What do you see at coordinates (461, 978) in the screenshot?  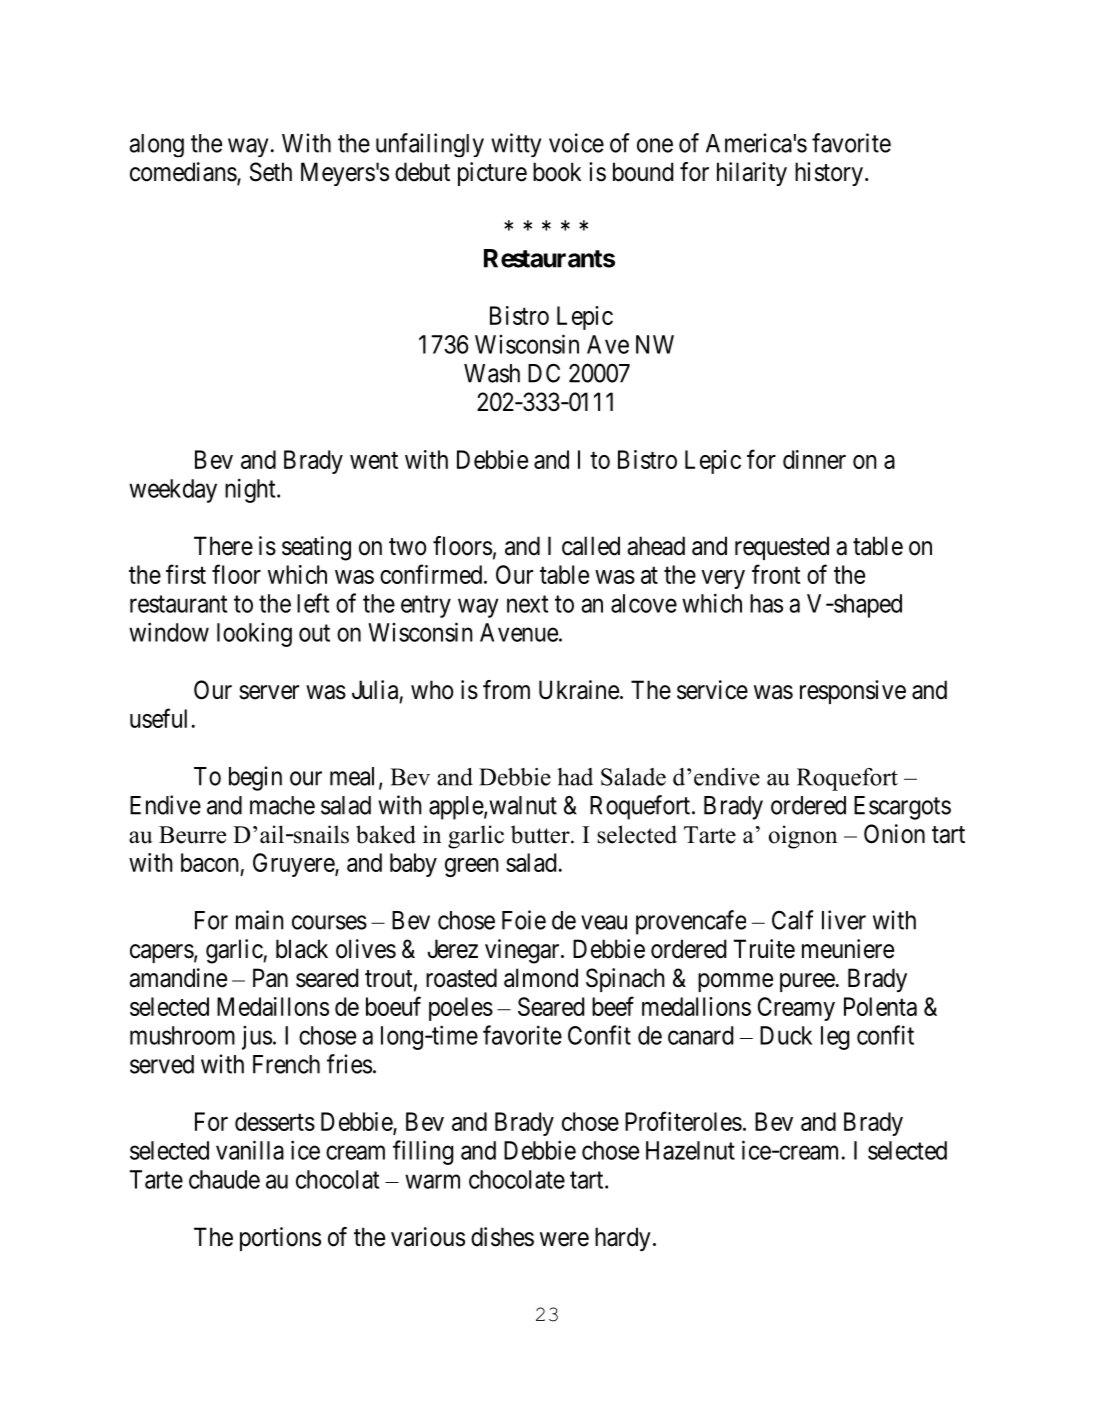 I see `roasted` at bounding box center [461, 978].
